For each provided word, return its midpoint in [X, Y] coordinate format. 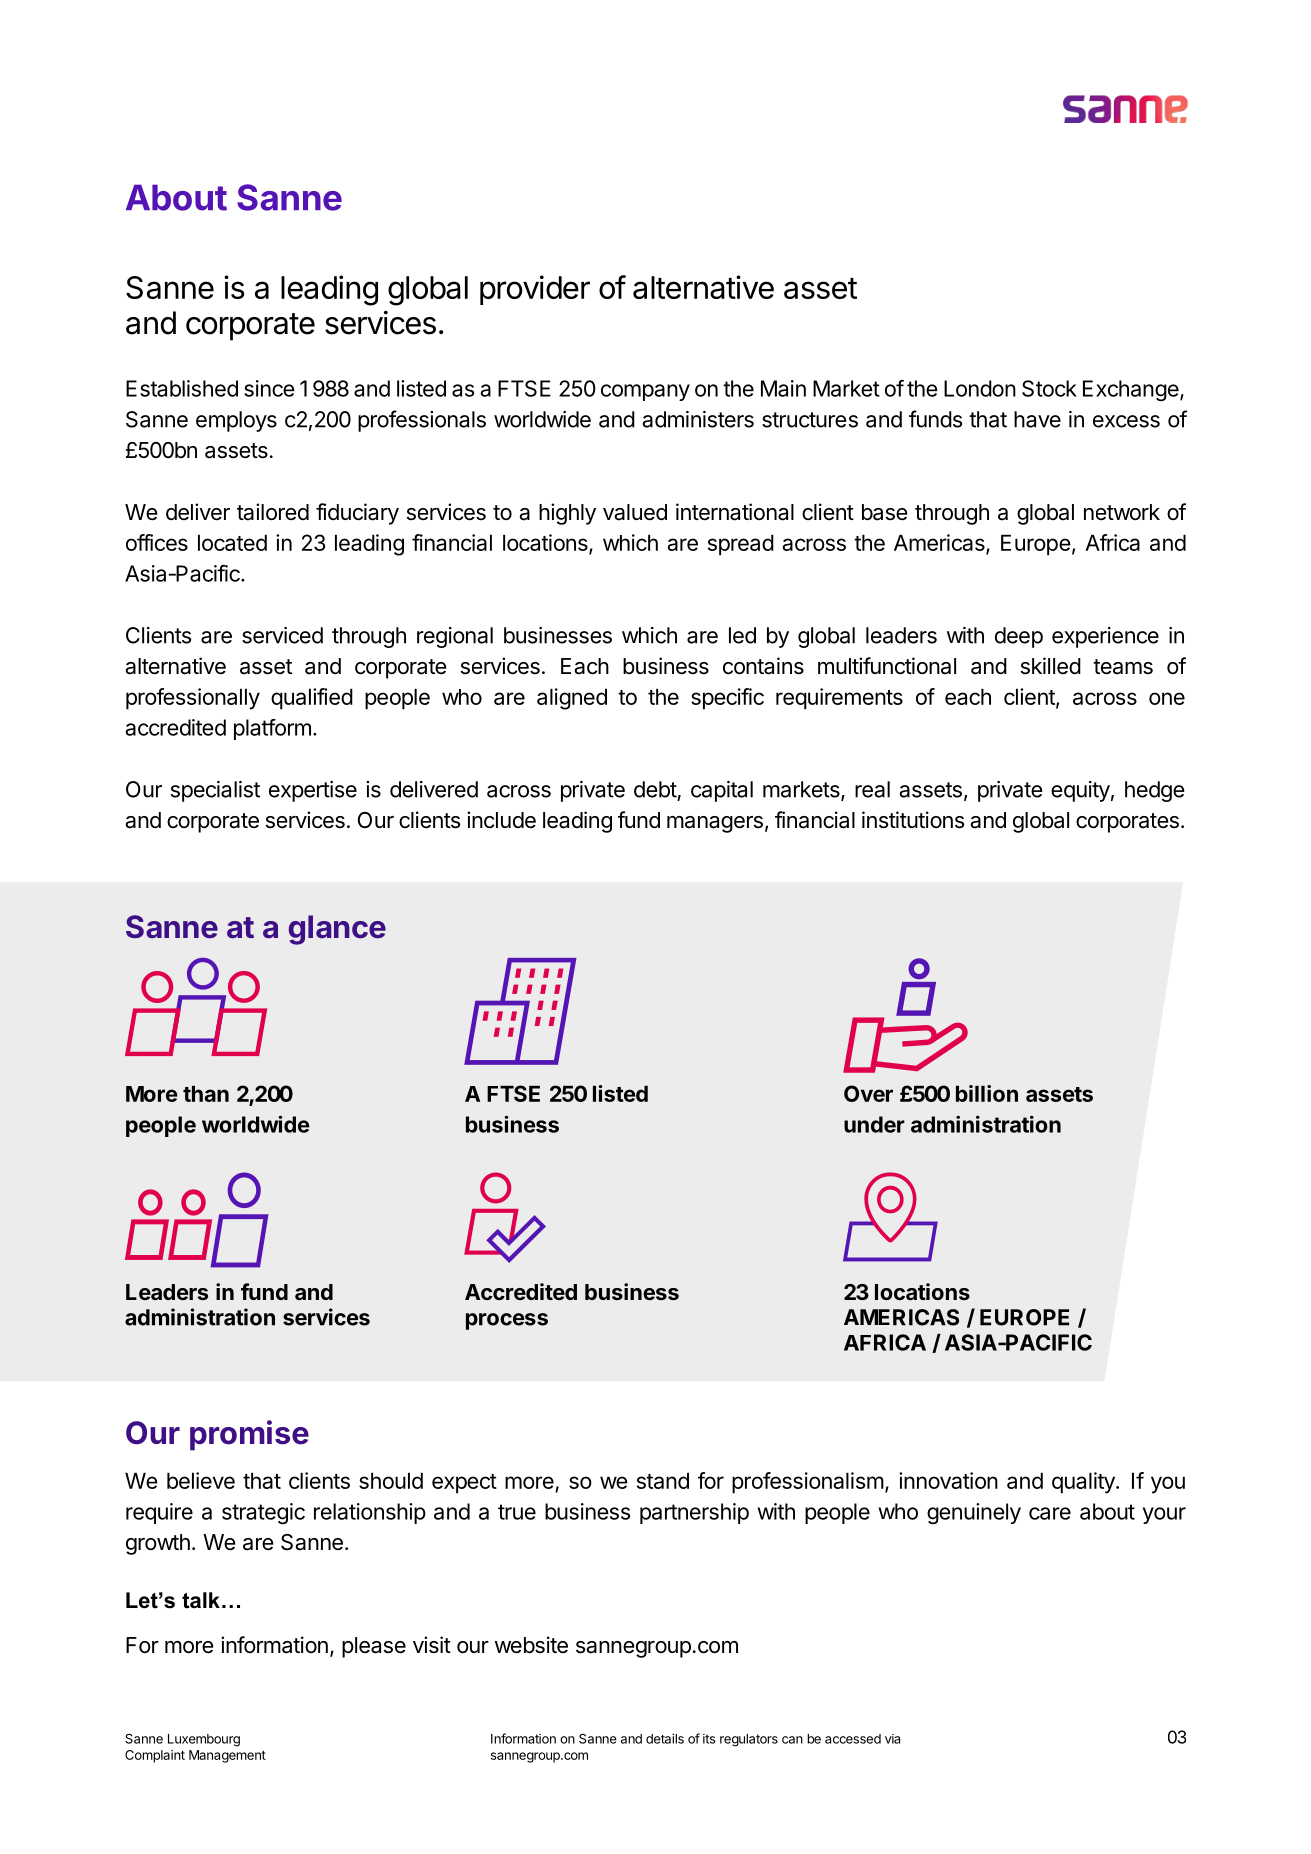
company [645, 392]
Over [868, 1093]
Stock [1049, 388]
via [892, 1739]
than [206, 1094]
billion [987, 1093]
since [269, 388]
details [665, 1738]
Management [227, 1756]
